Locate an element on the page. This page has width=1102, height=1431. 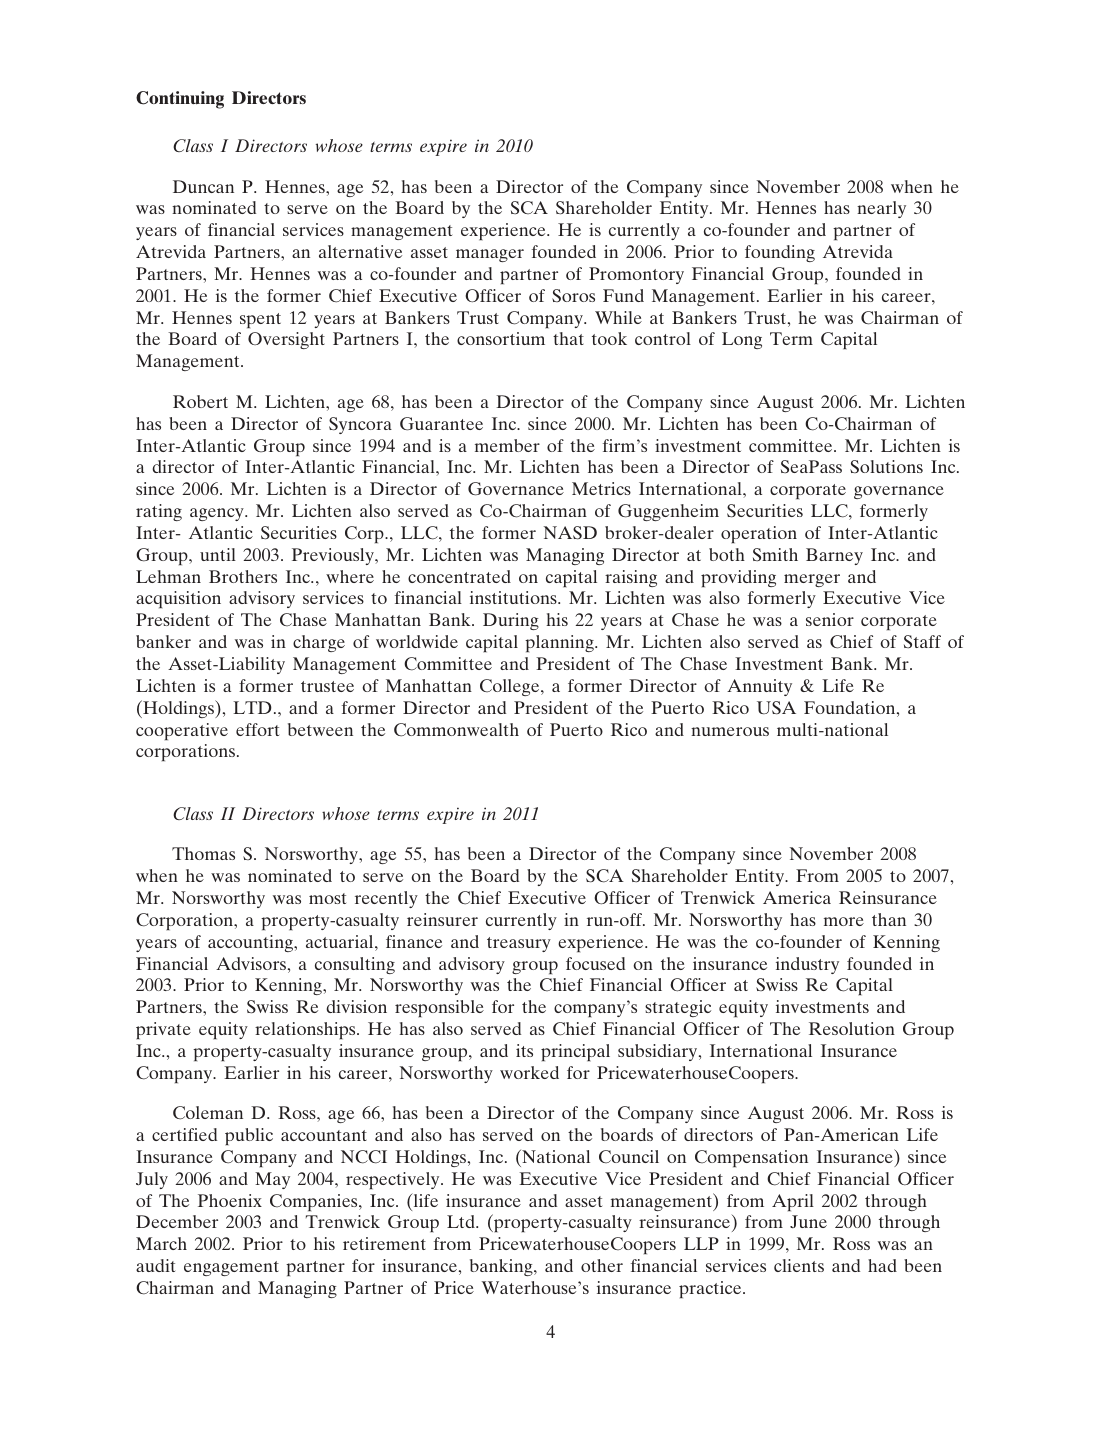
Duncan is located at coordinates (203, 186).
